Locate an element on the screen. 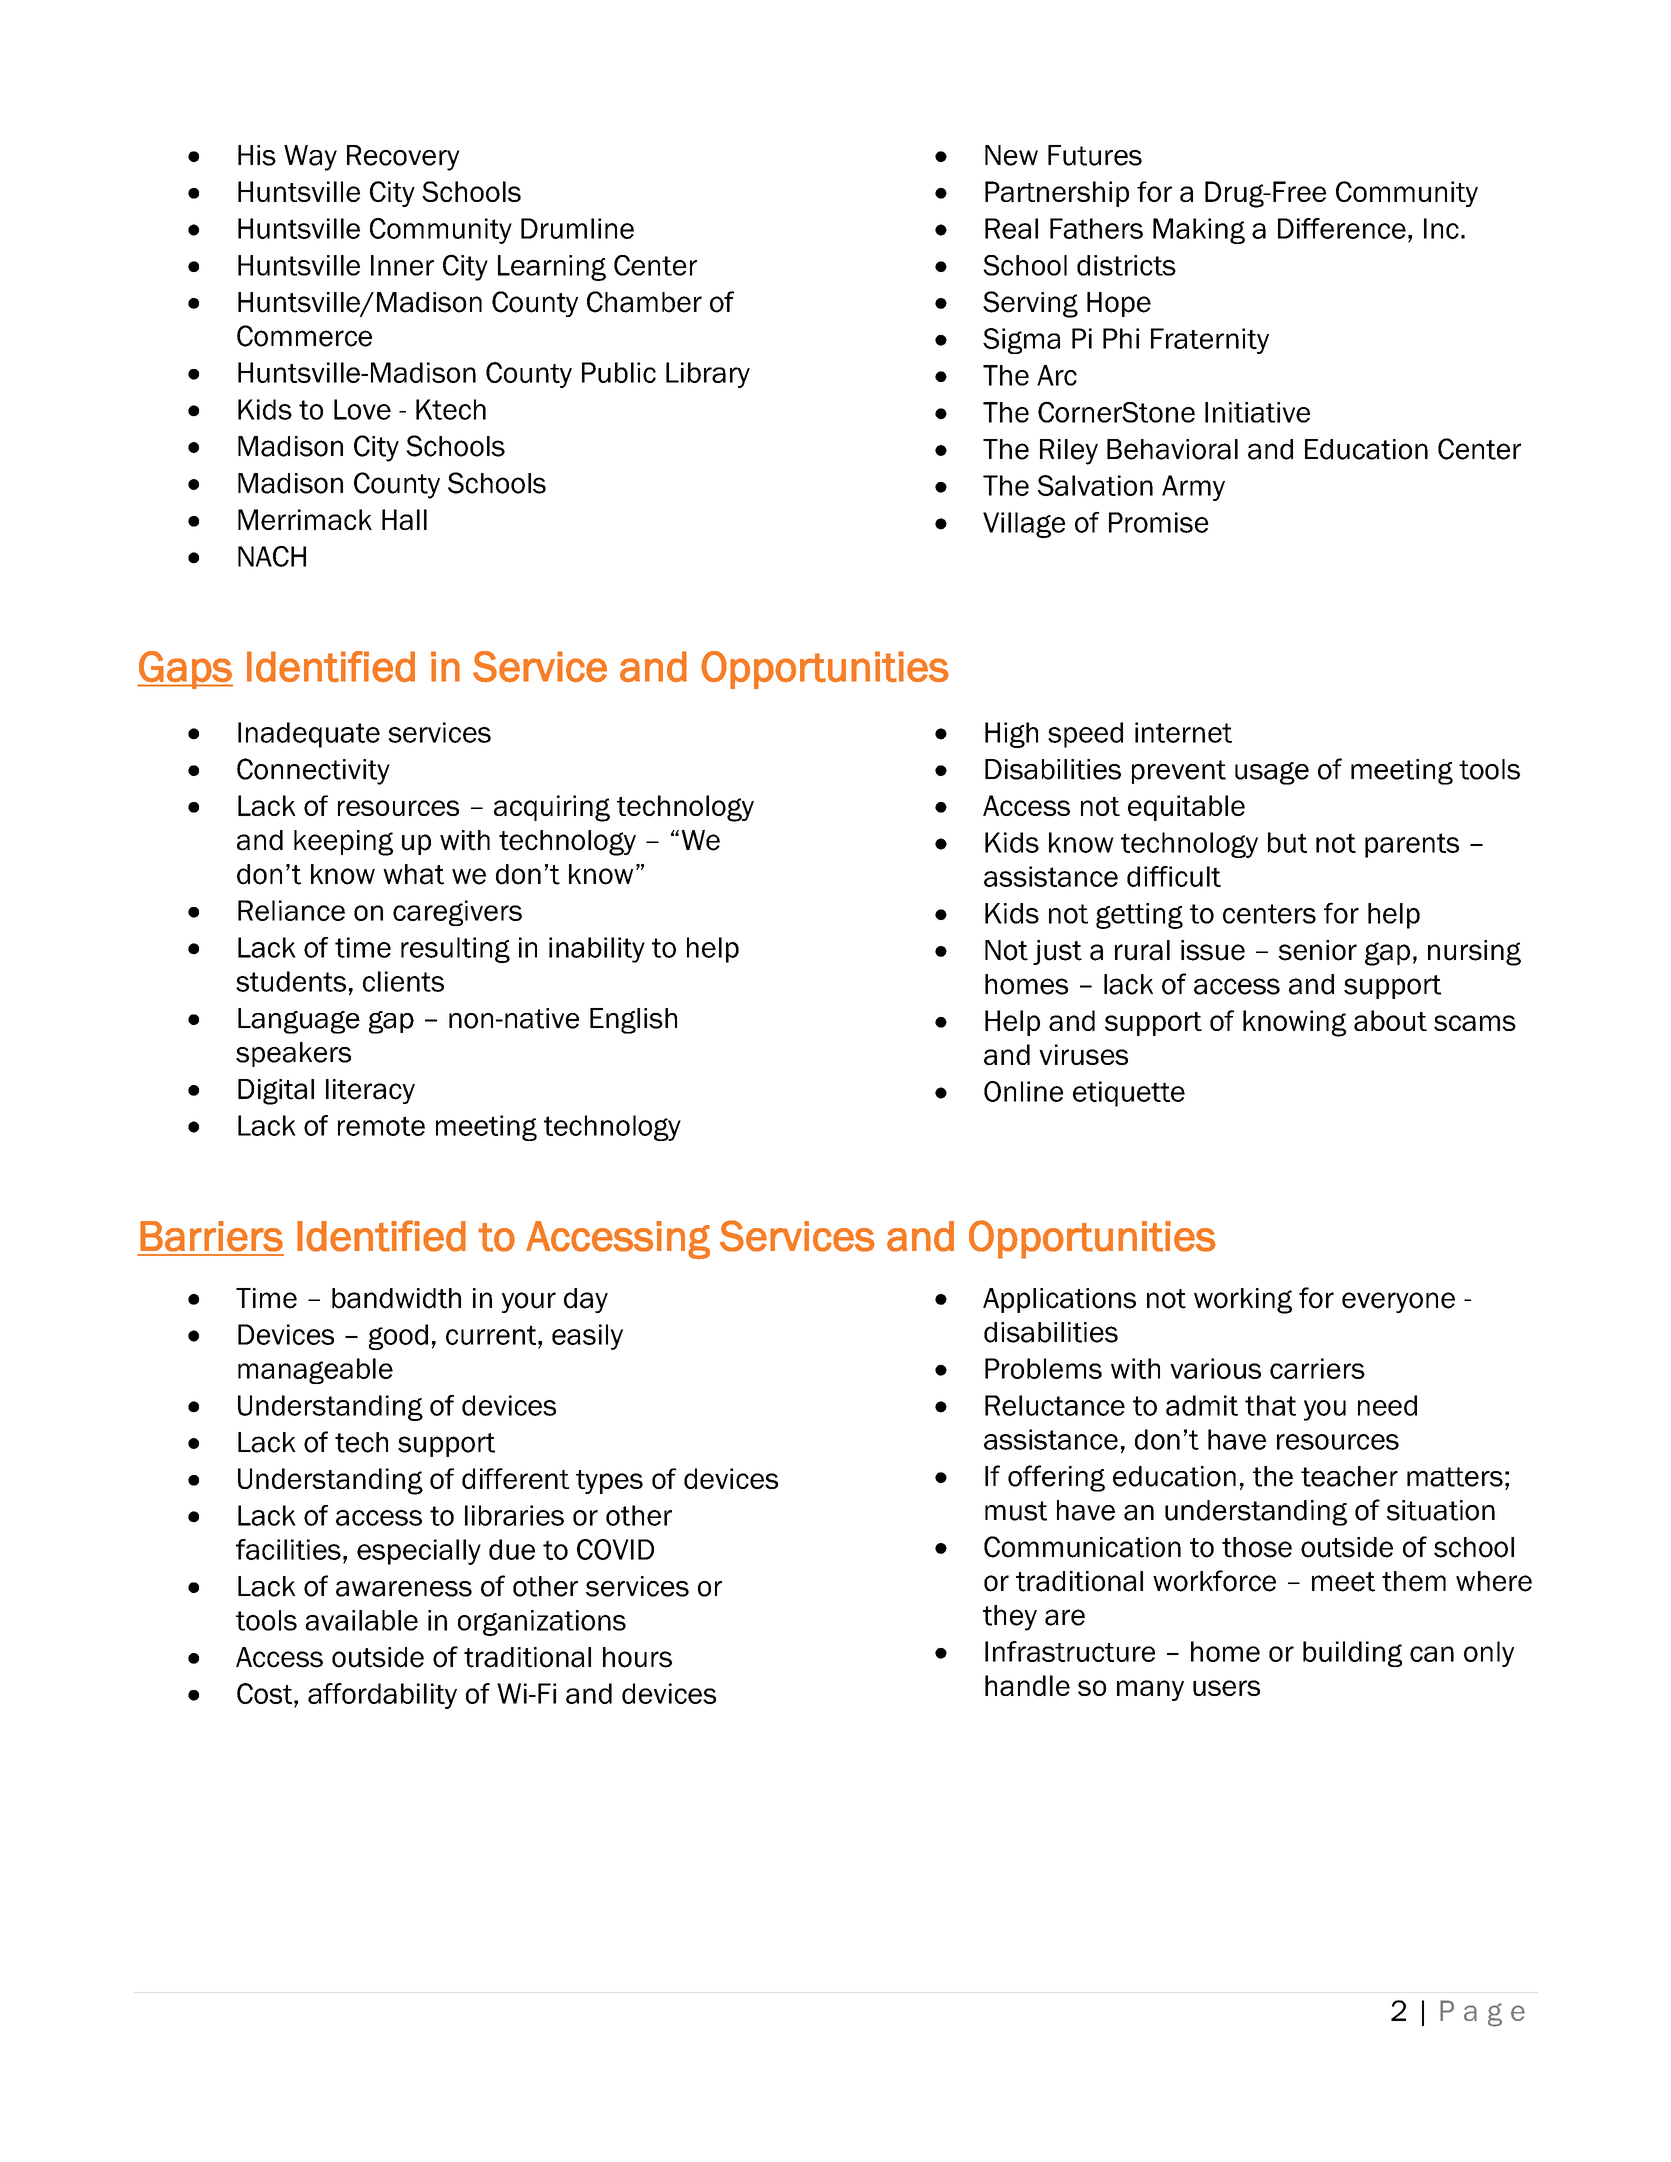  Applications is located at coordinates (1059, 1300).
